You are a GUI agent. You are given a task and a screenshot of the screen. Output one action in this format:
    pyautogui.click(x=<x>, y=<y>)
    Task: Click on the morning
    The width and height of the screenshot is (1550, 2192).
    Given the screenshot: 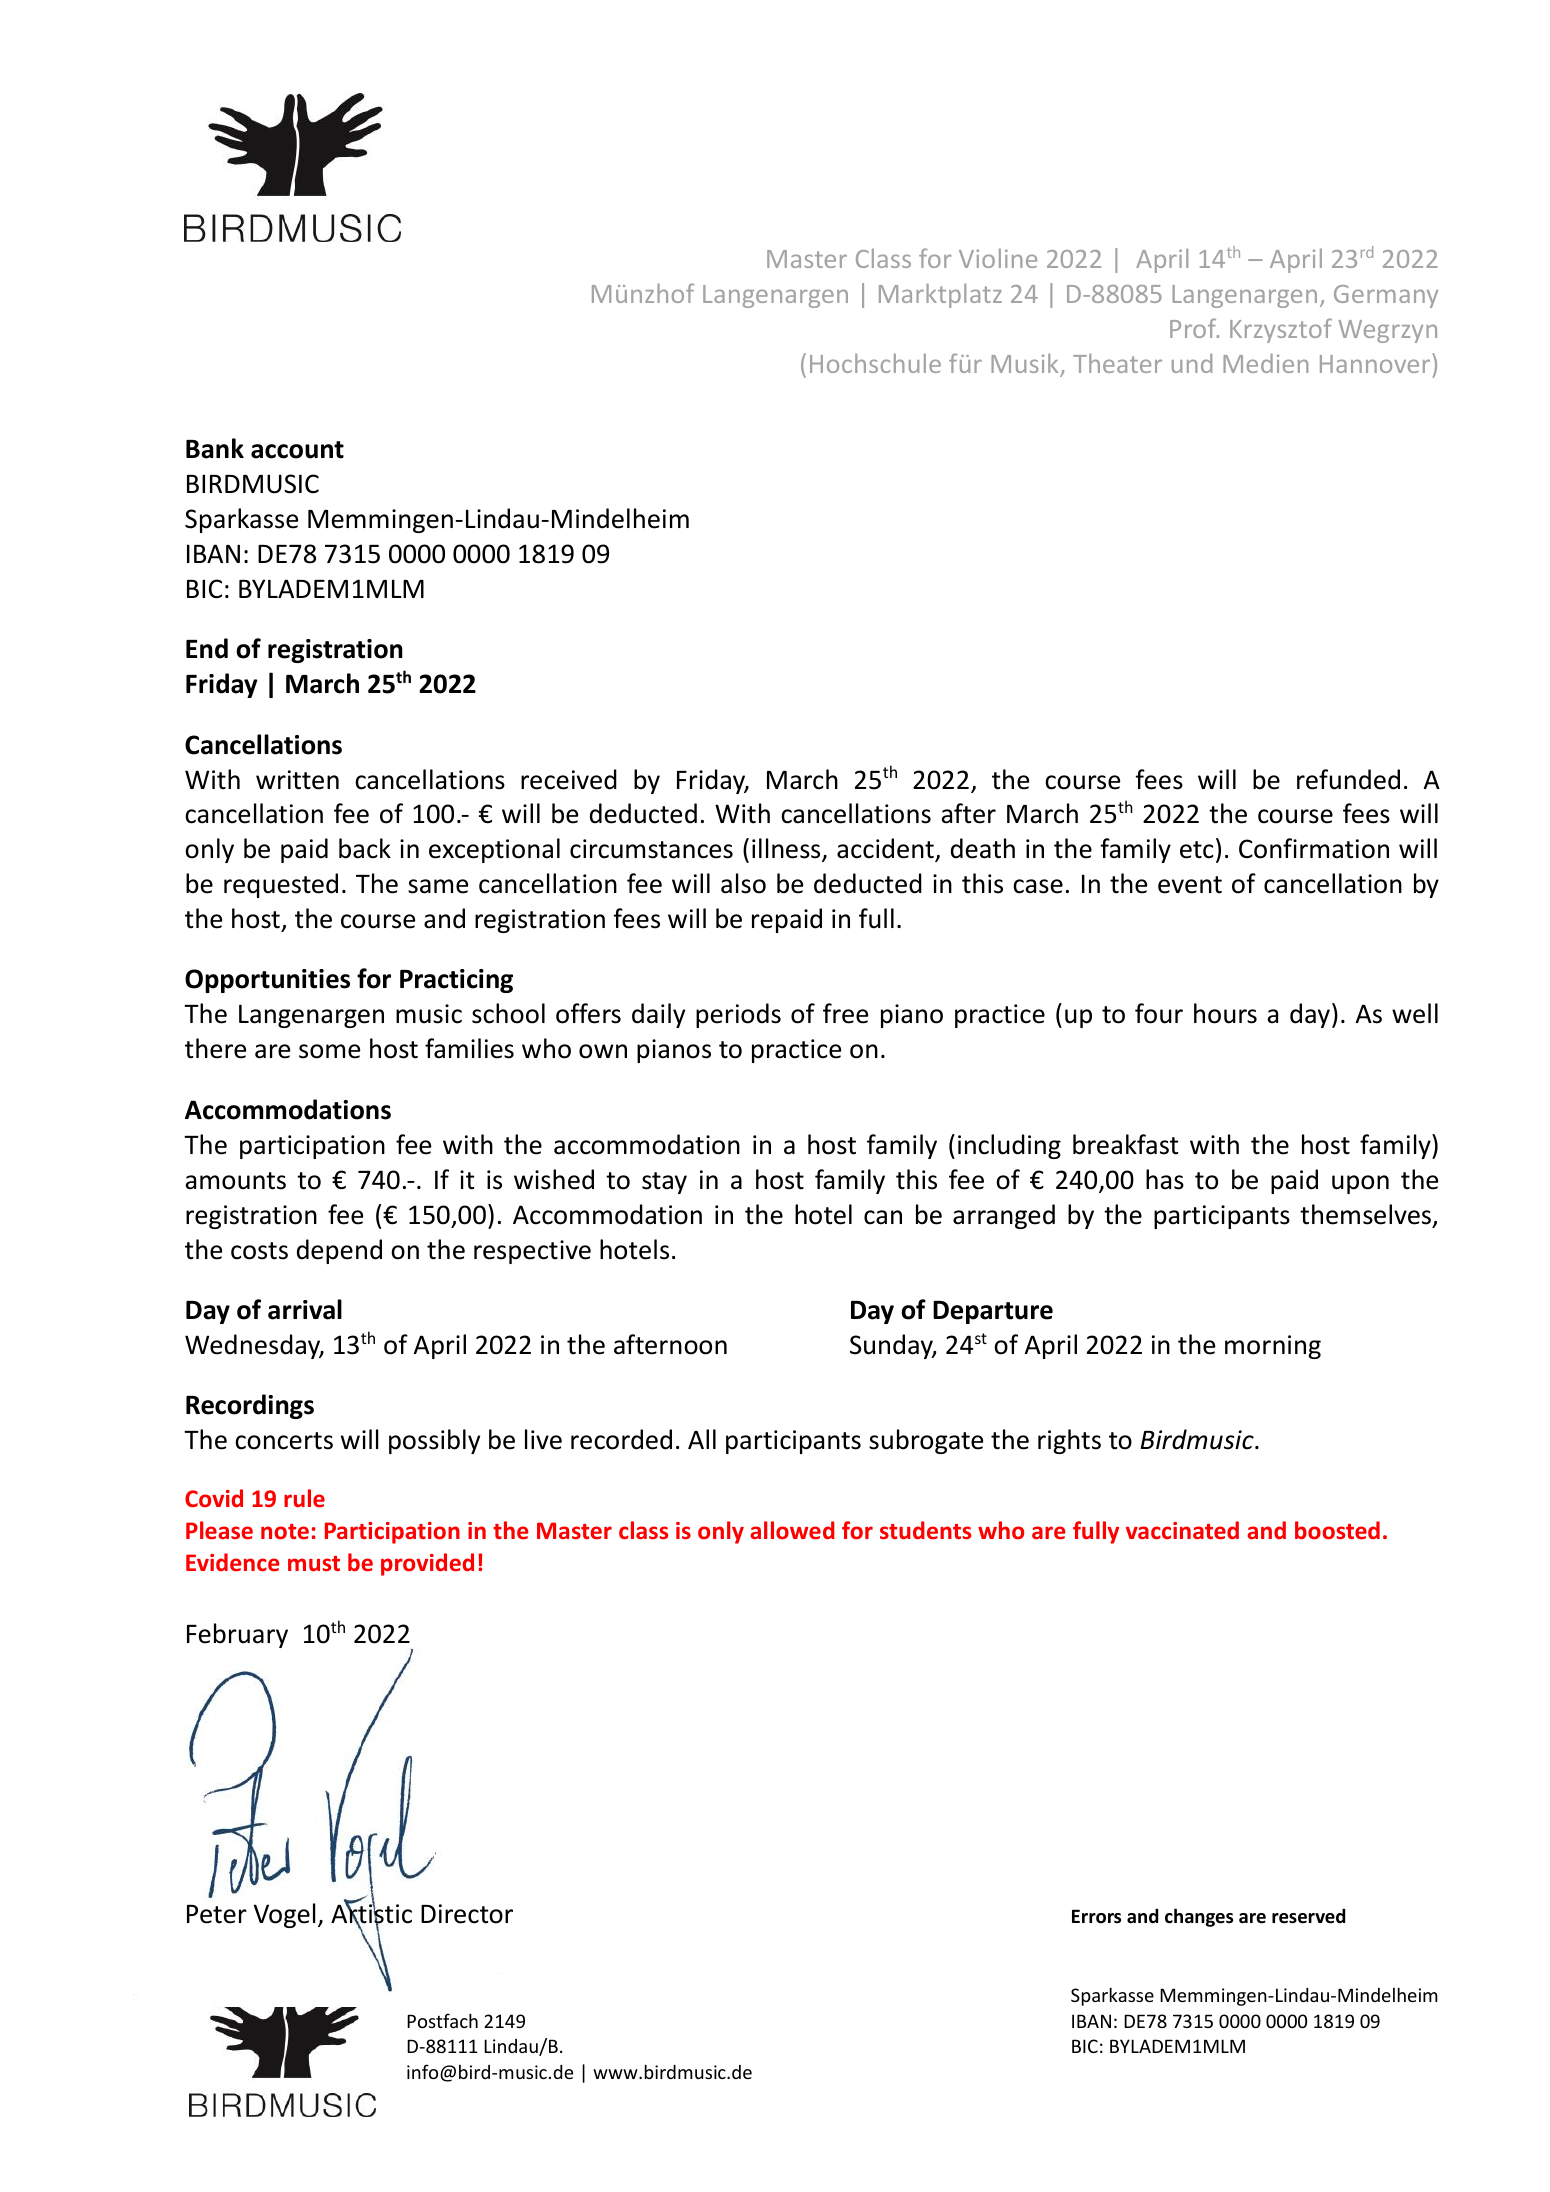 What is the action you would take?
    pyautogui.click(x=1273, y=1347)
